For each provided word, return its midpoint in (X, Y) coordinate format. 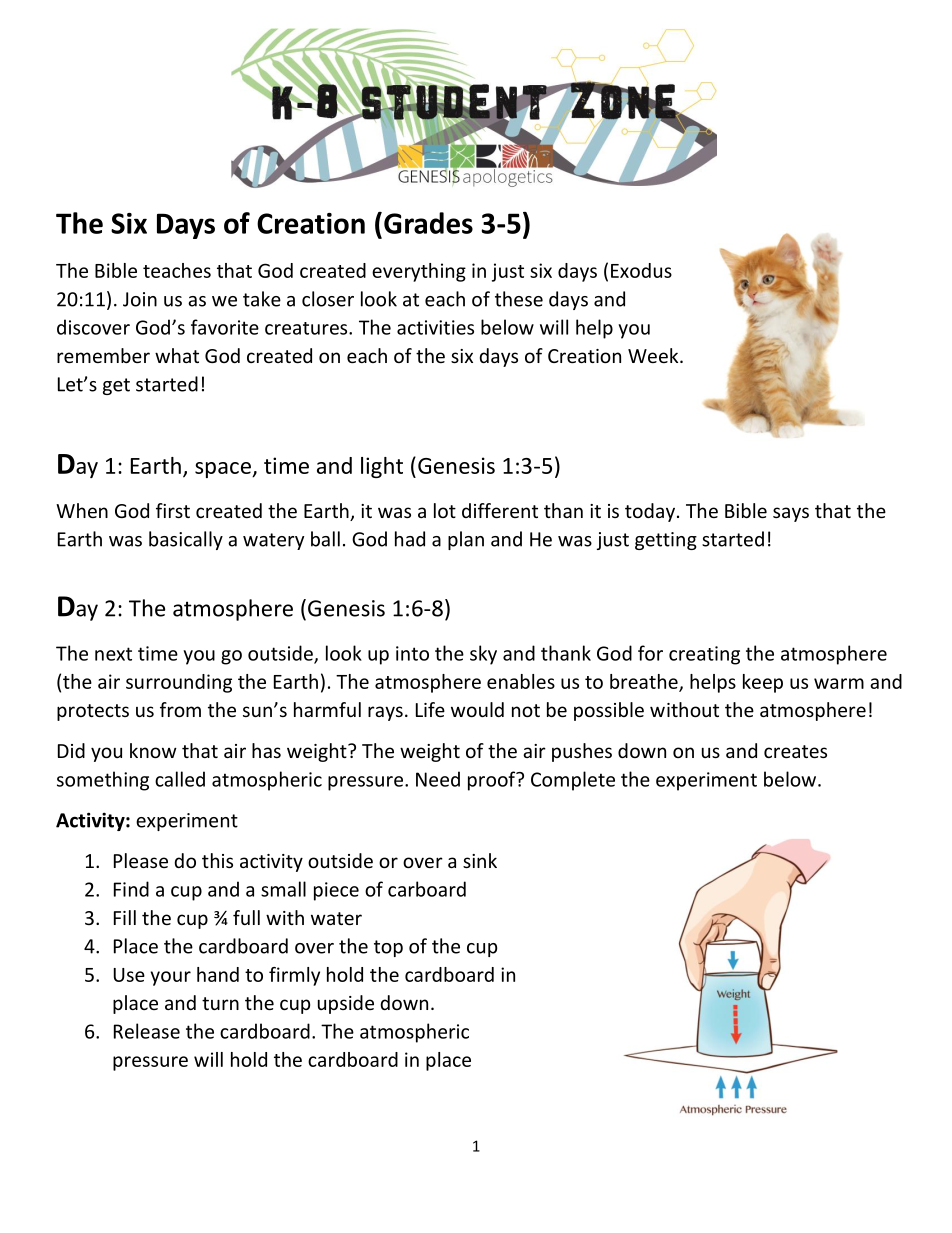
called (180, 779)
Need (438, 779)
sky (483, 655)
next (113, 654)
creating (704, 655)
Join (140, 299)
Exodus (641, 270)
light (382, 467)
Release (147, 1031)
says (791, 514)
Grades (428, 223)
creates (795, 751)
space (224, 470)
